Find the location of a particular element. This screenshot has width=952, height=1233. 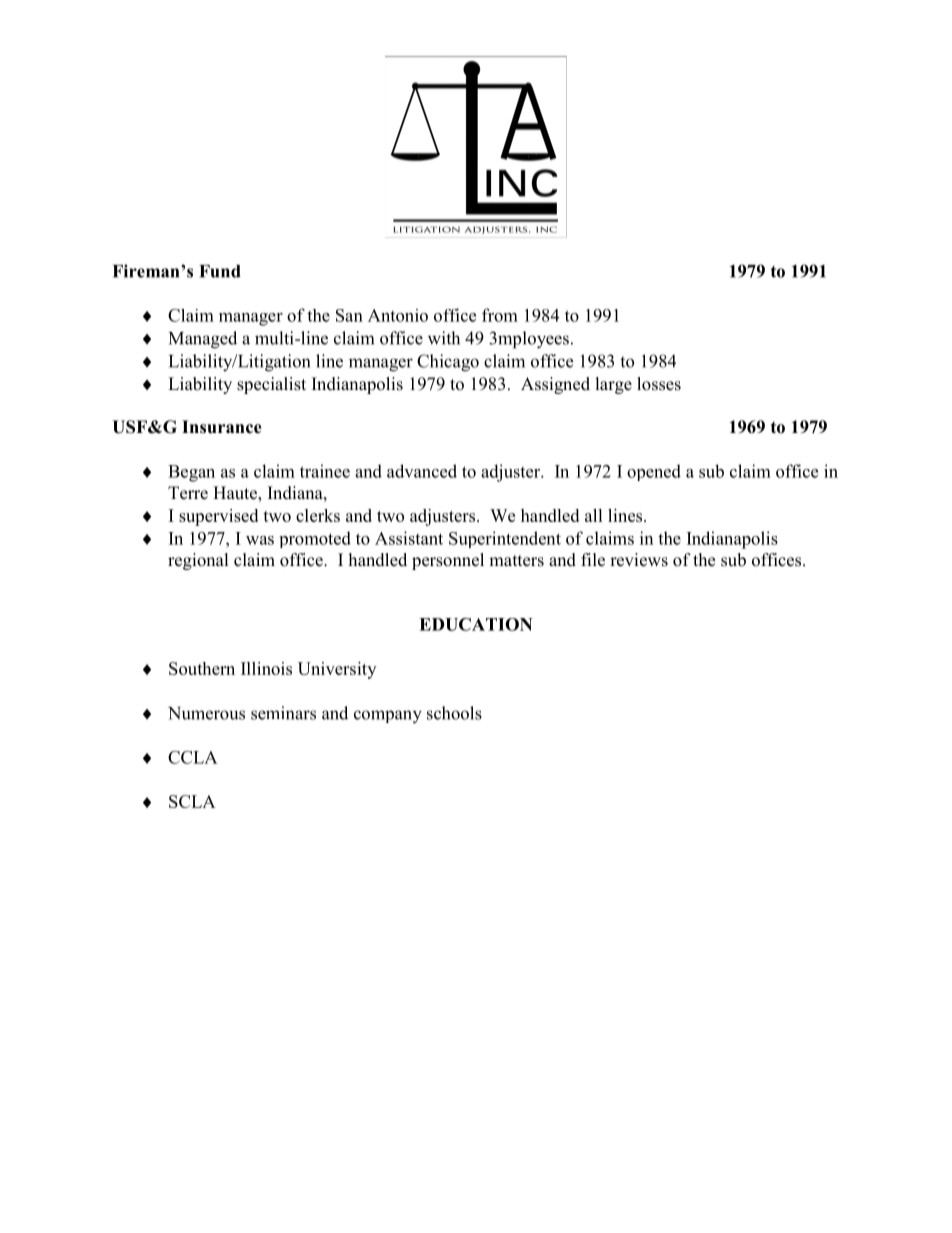

Numerous is located at coordinates (206, 713).
